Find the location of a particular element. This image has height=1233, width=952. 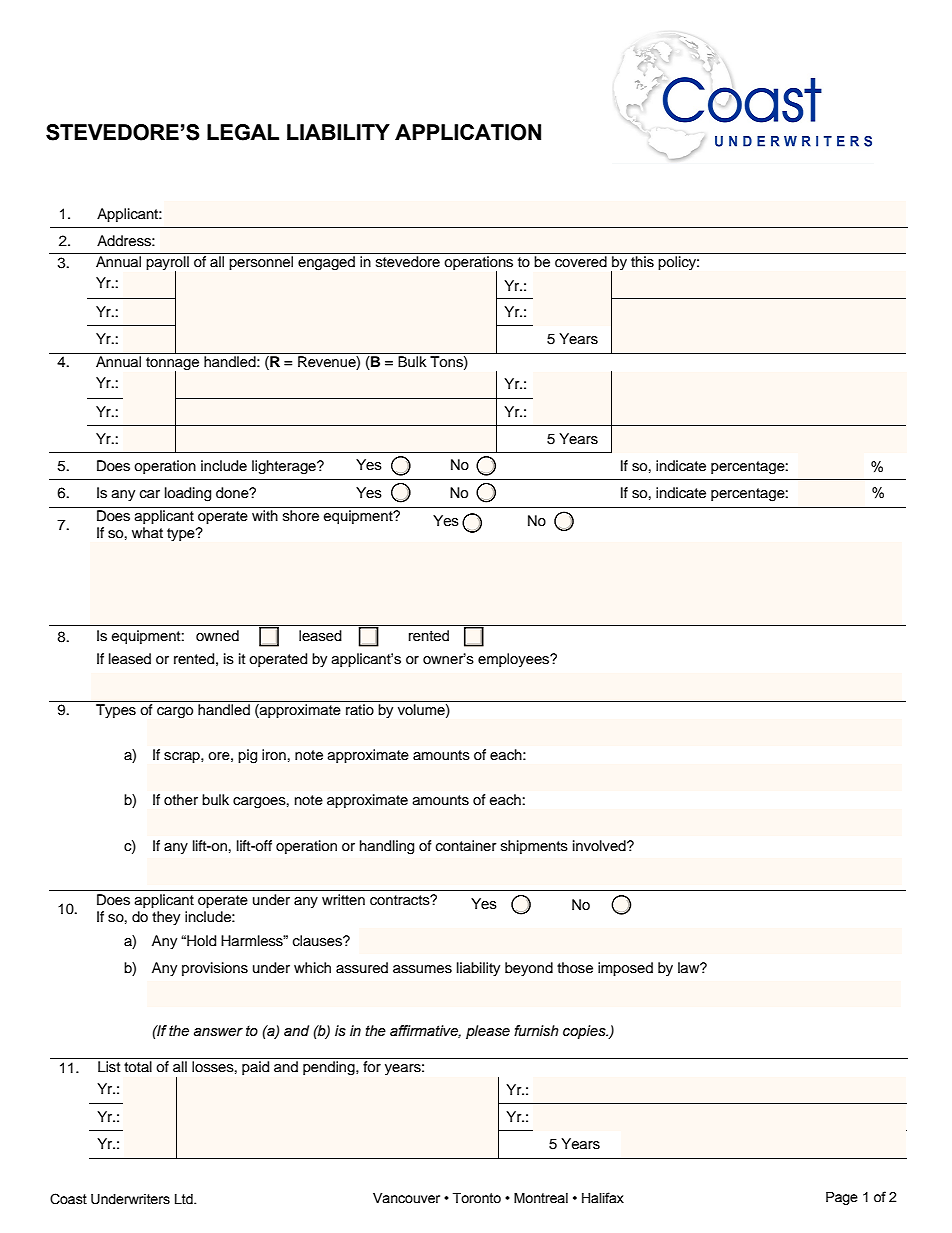

shipments is located at coordinates (534, 847).
